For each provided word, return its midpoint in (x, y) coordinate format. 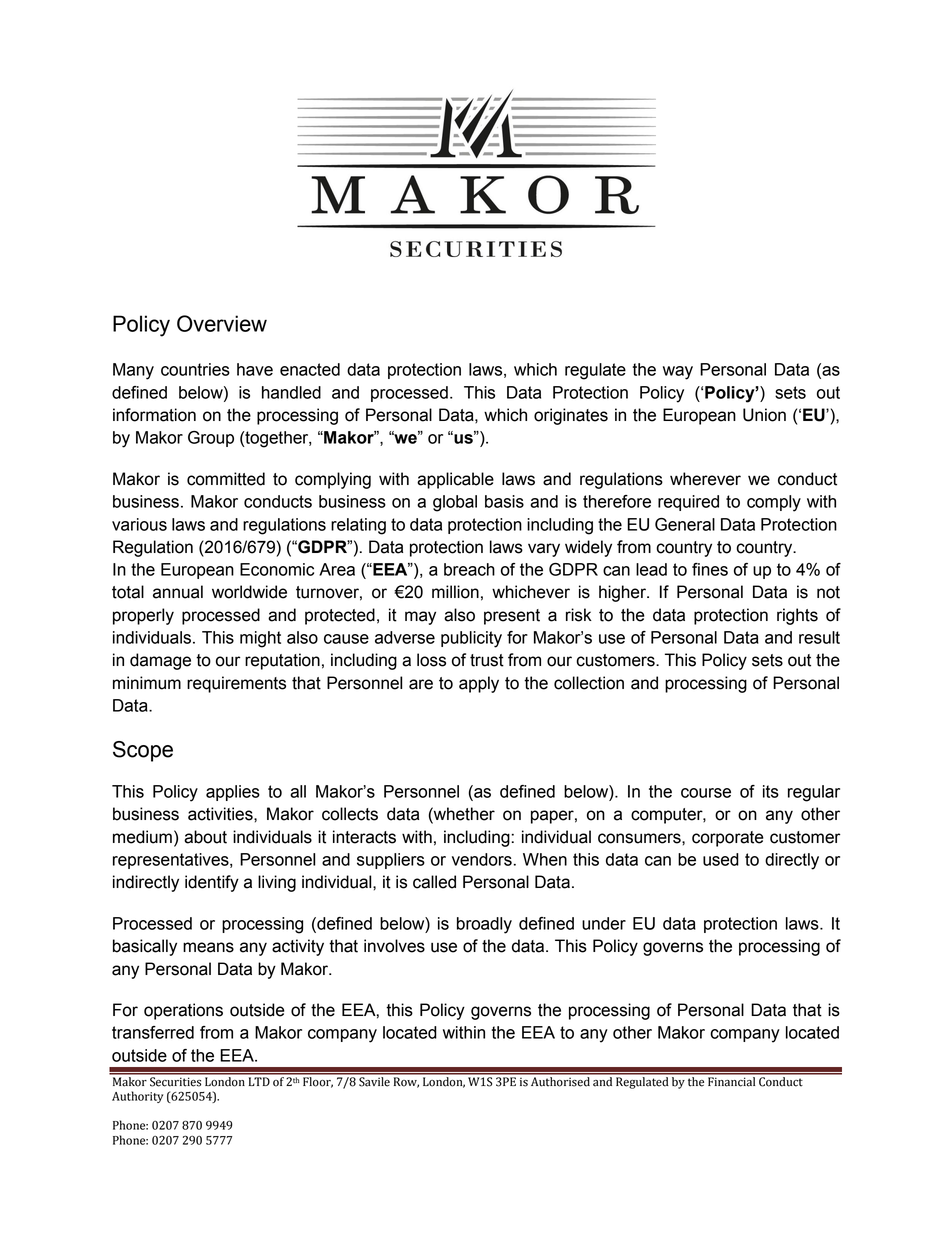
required (688, 503)
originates (571, 416)
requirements (236, 684)
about (205, 837)
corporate (728, 839)
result (819, 637)
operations (183, 1011)
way (678, 373)
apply (479, 684)
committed (226, 479)
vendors (482, 859)
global (455, 503)
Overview (222, 323)
